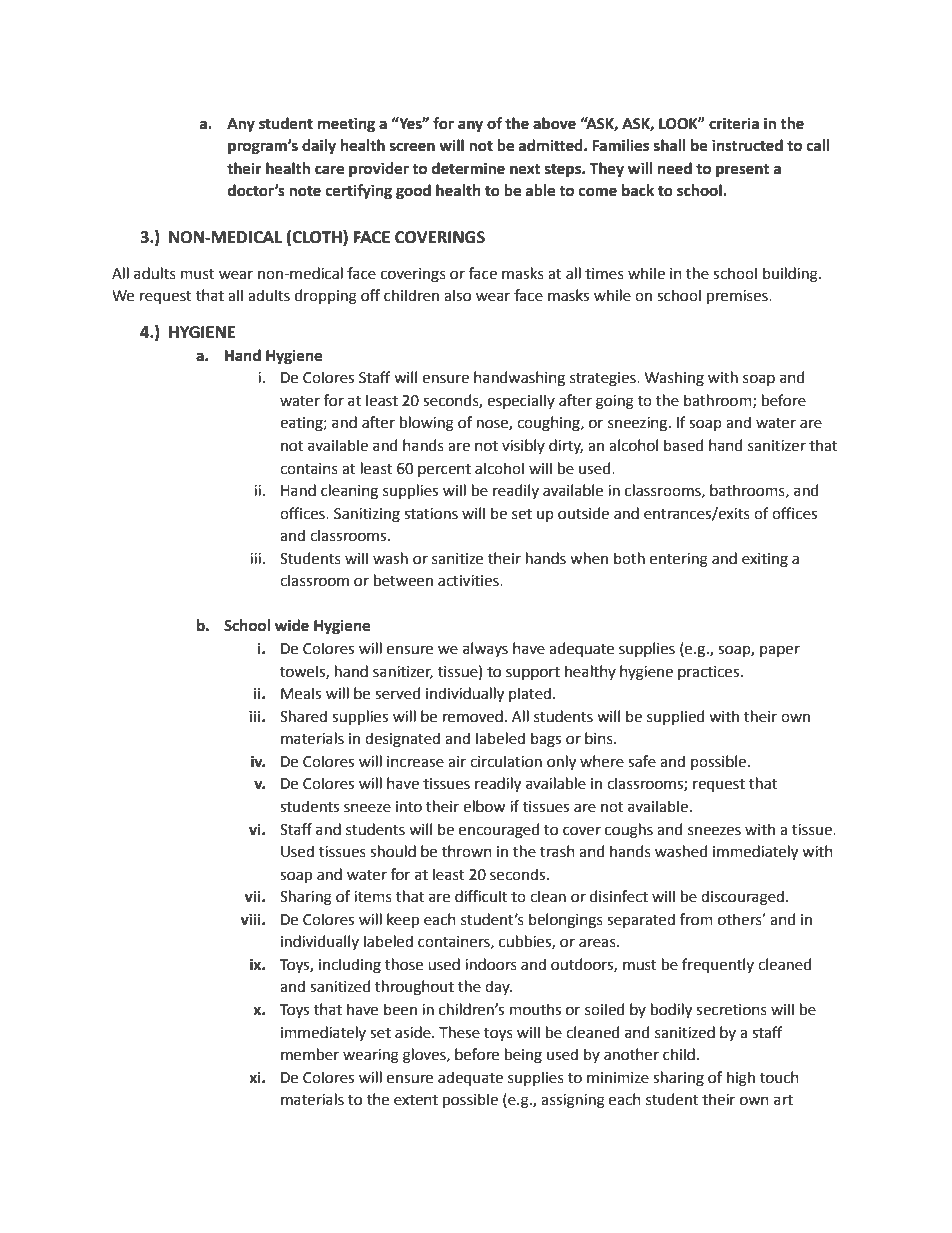  I want to click on contains, so click(309, 469).
